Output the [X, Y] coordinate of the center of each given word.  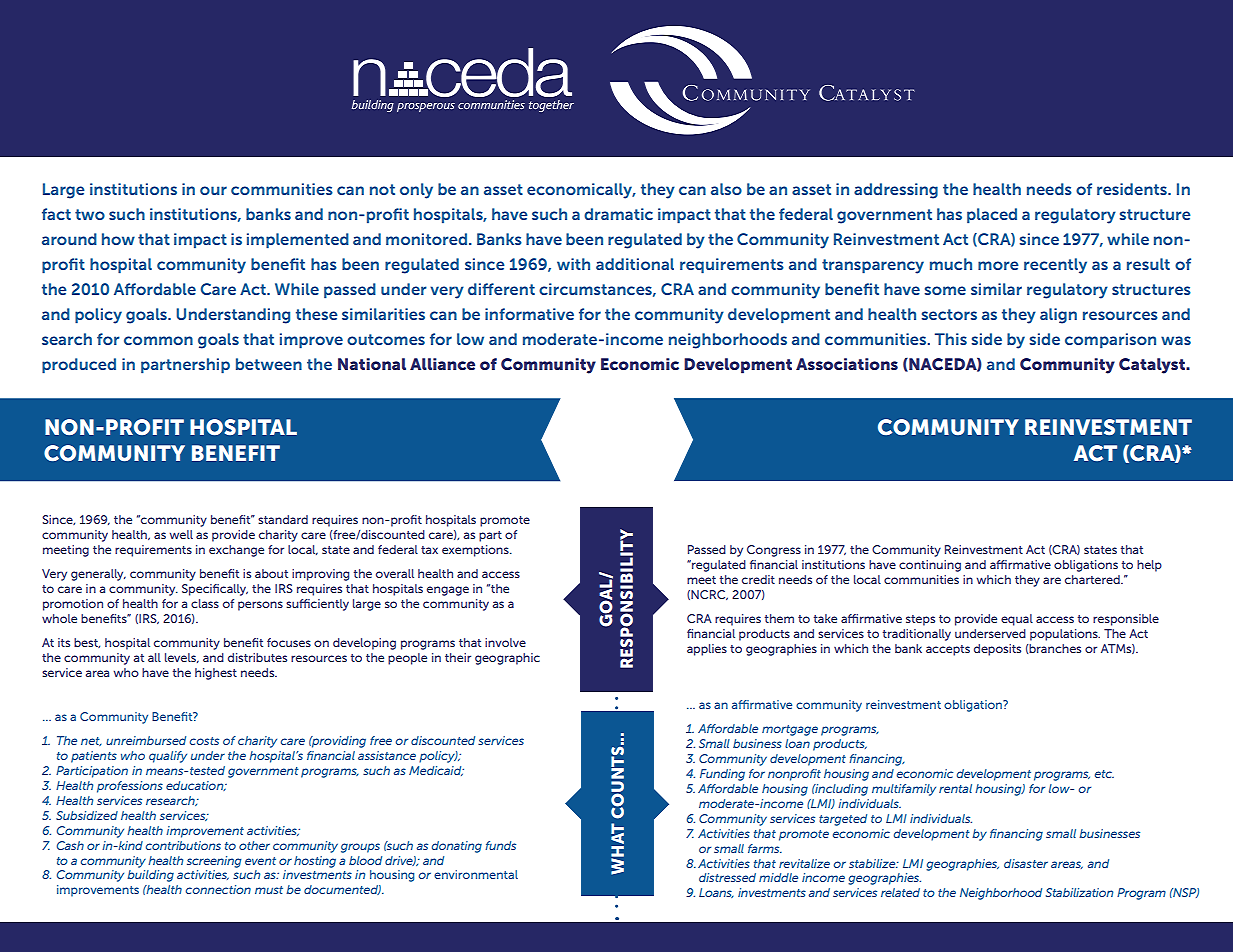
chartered [1093, 579]
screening [214, 862]
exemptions [476, 551]
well [181, 534]
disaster [1026, 863]
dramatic [618, 214]
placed [992, 216]
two [90, 214]
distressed [727, 877]
